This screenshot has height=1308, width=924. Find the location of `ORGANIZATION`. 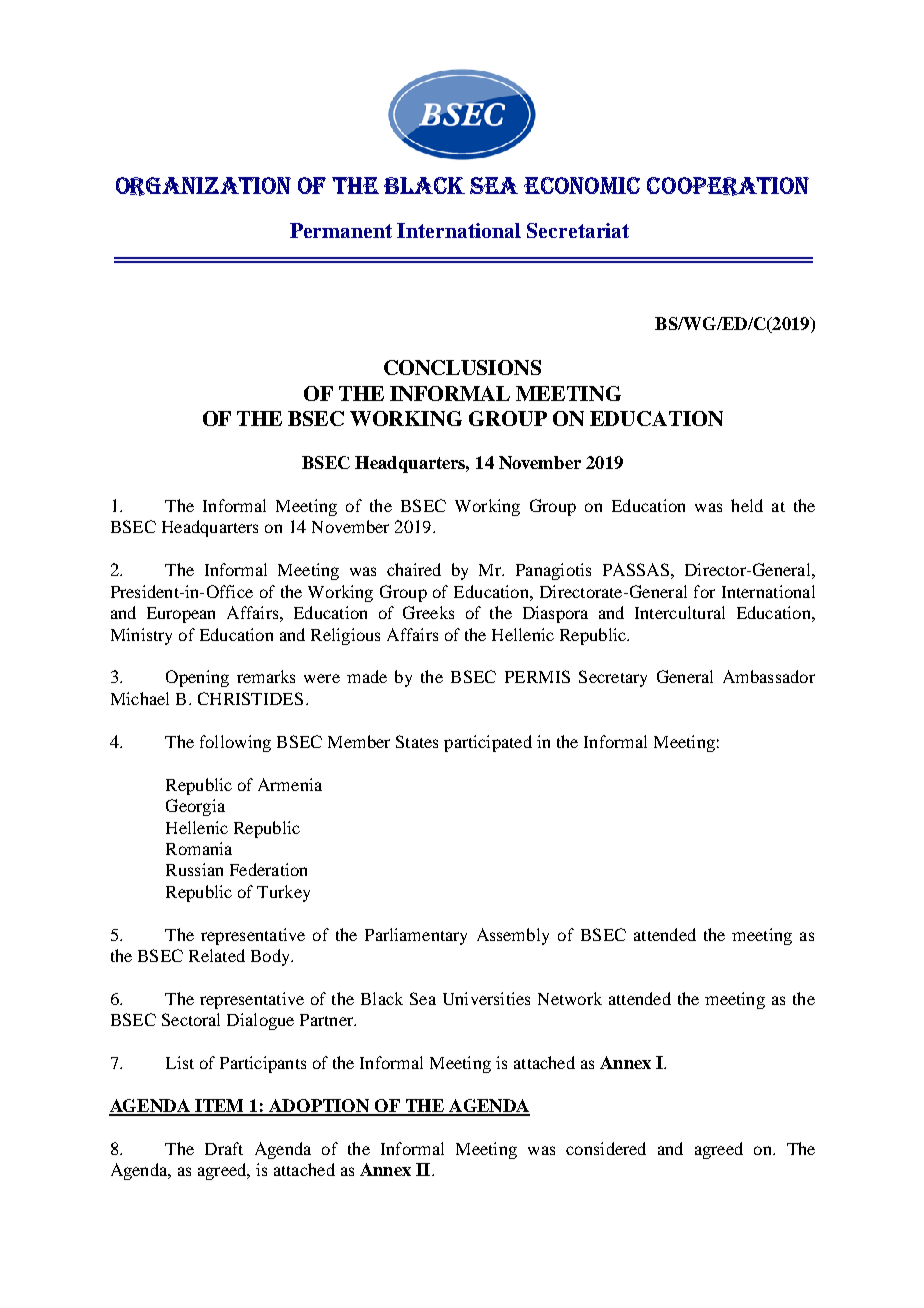

ORGANIZATION is located at coordinates (203, 186).
